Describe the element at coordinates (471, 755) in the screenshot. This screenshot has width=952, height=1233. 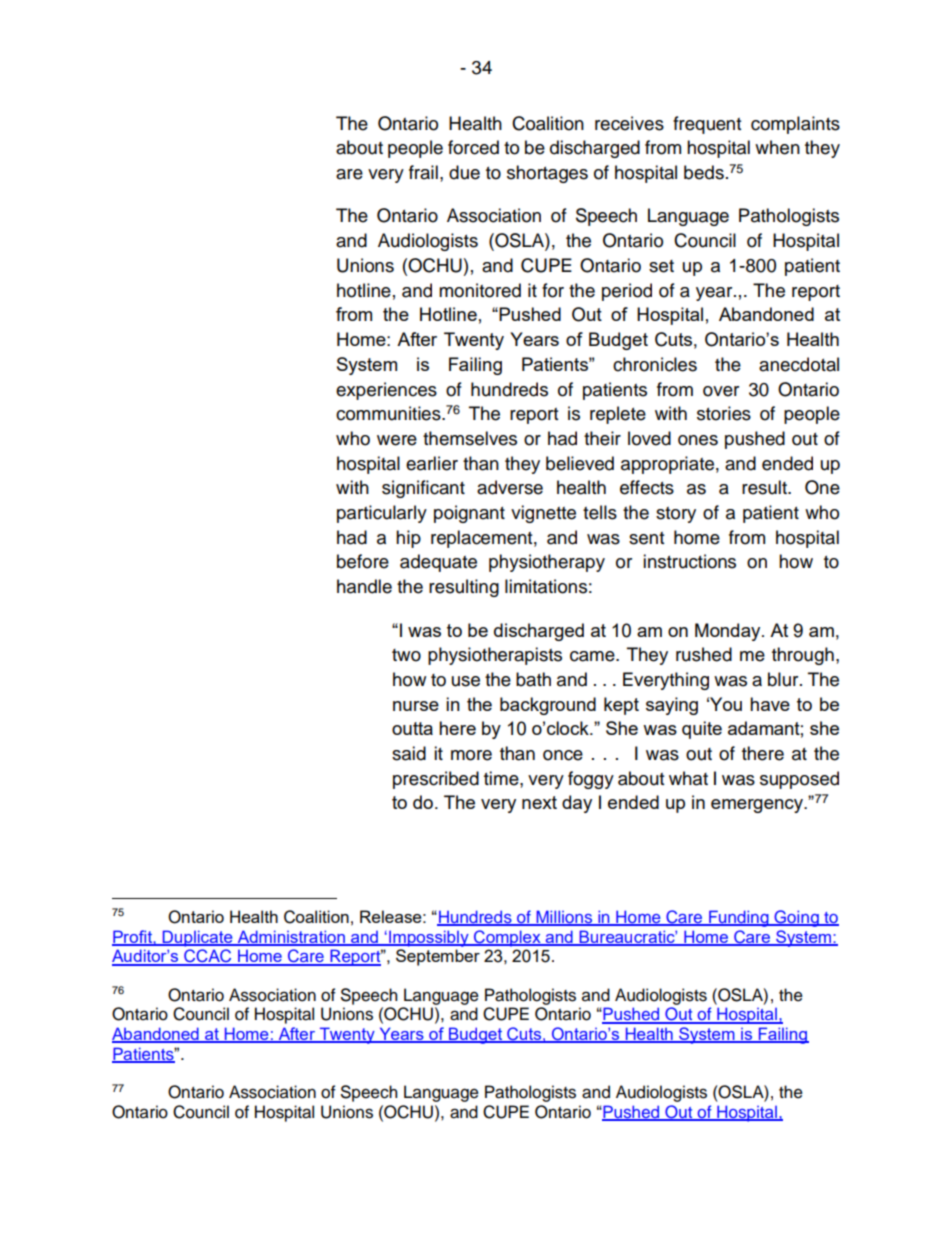
I see `more` at that location.
